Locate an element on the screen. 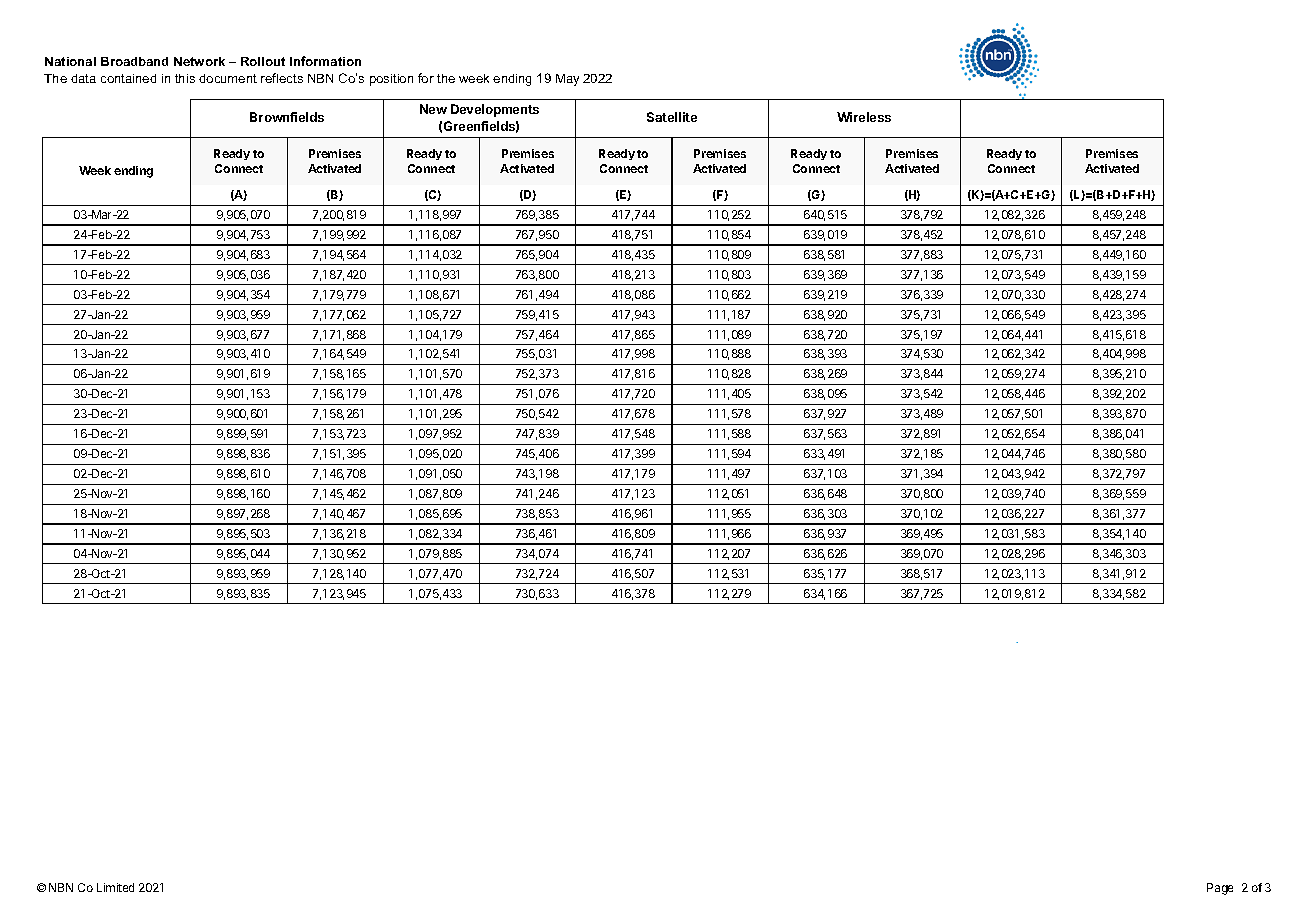 Image resolution: width=1308 pixels, height=924 pixels. document is located at coordinates (228, 78).
